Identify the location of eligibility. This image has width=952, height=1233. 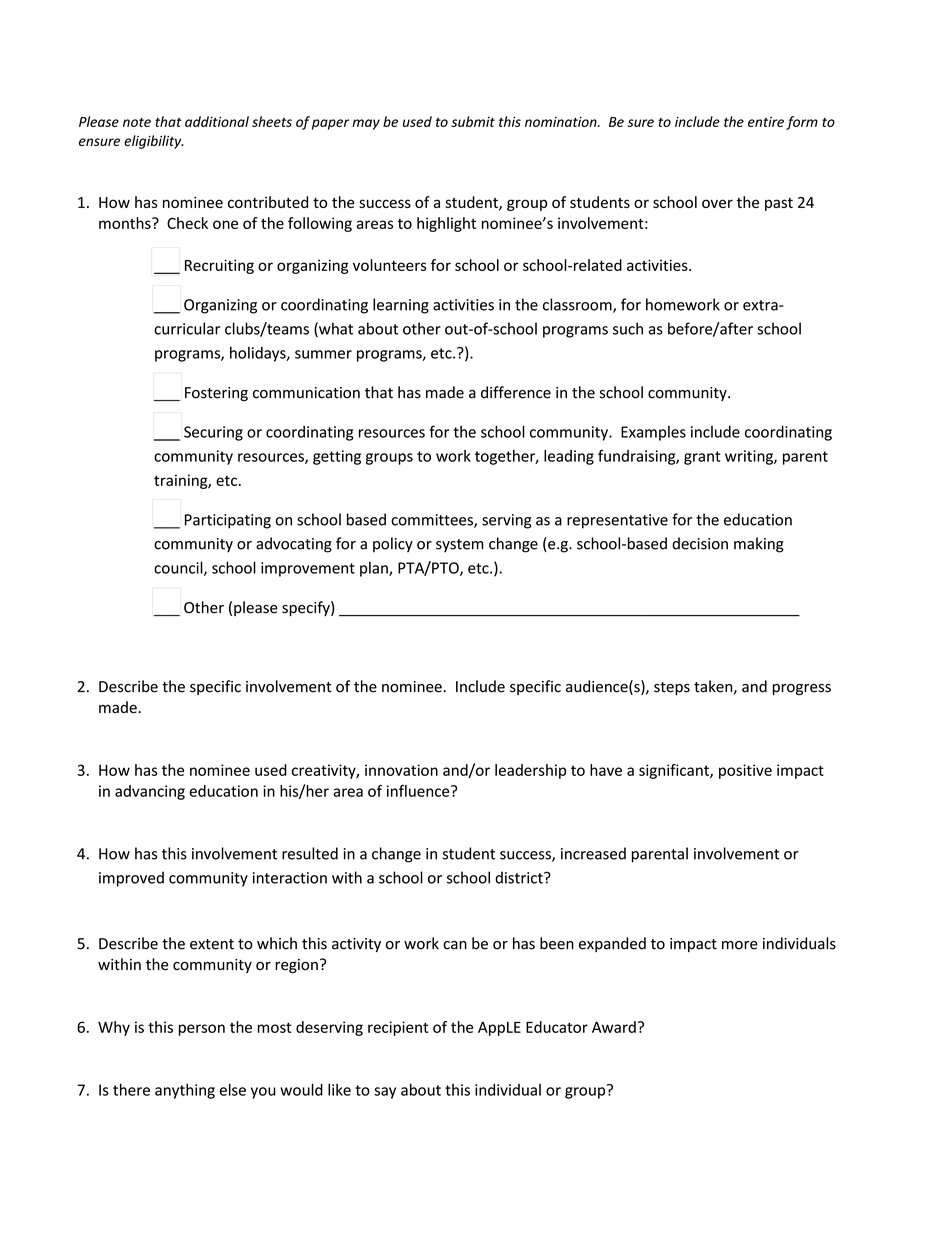
(154, 142).
